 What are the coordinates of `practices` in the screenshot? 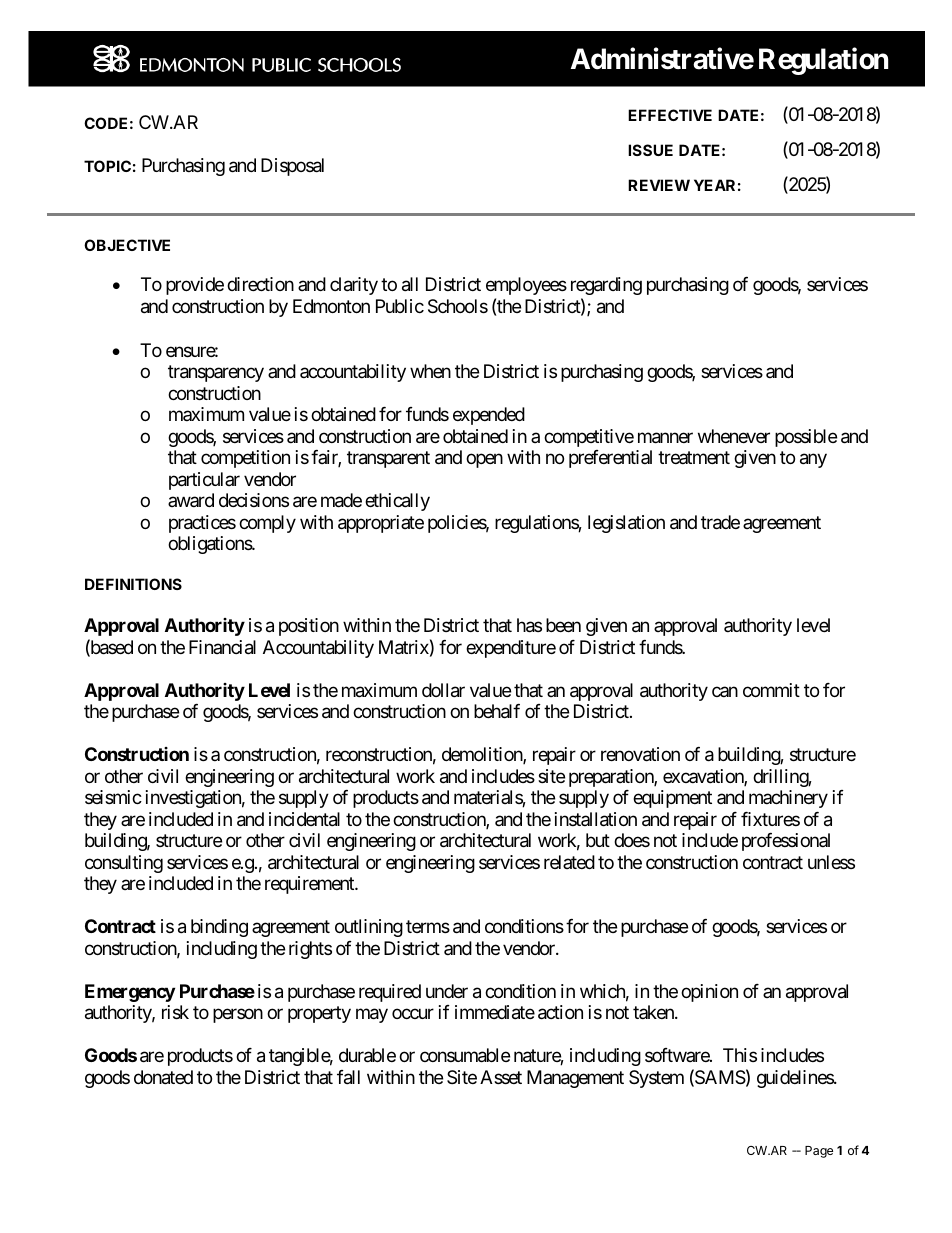 It's located at (202, 524).
